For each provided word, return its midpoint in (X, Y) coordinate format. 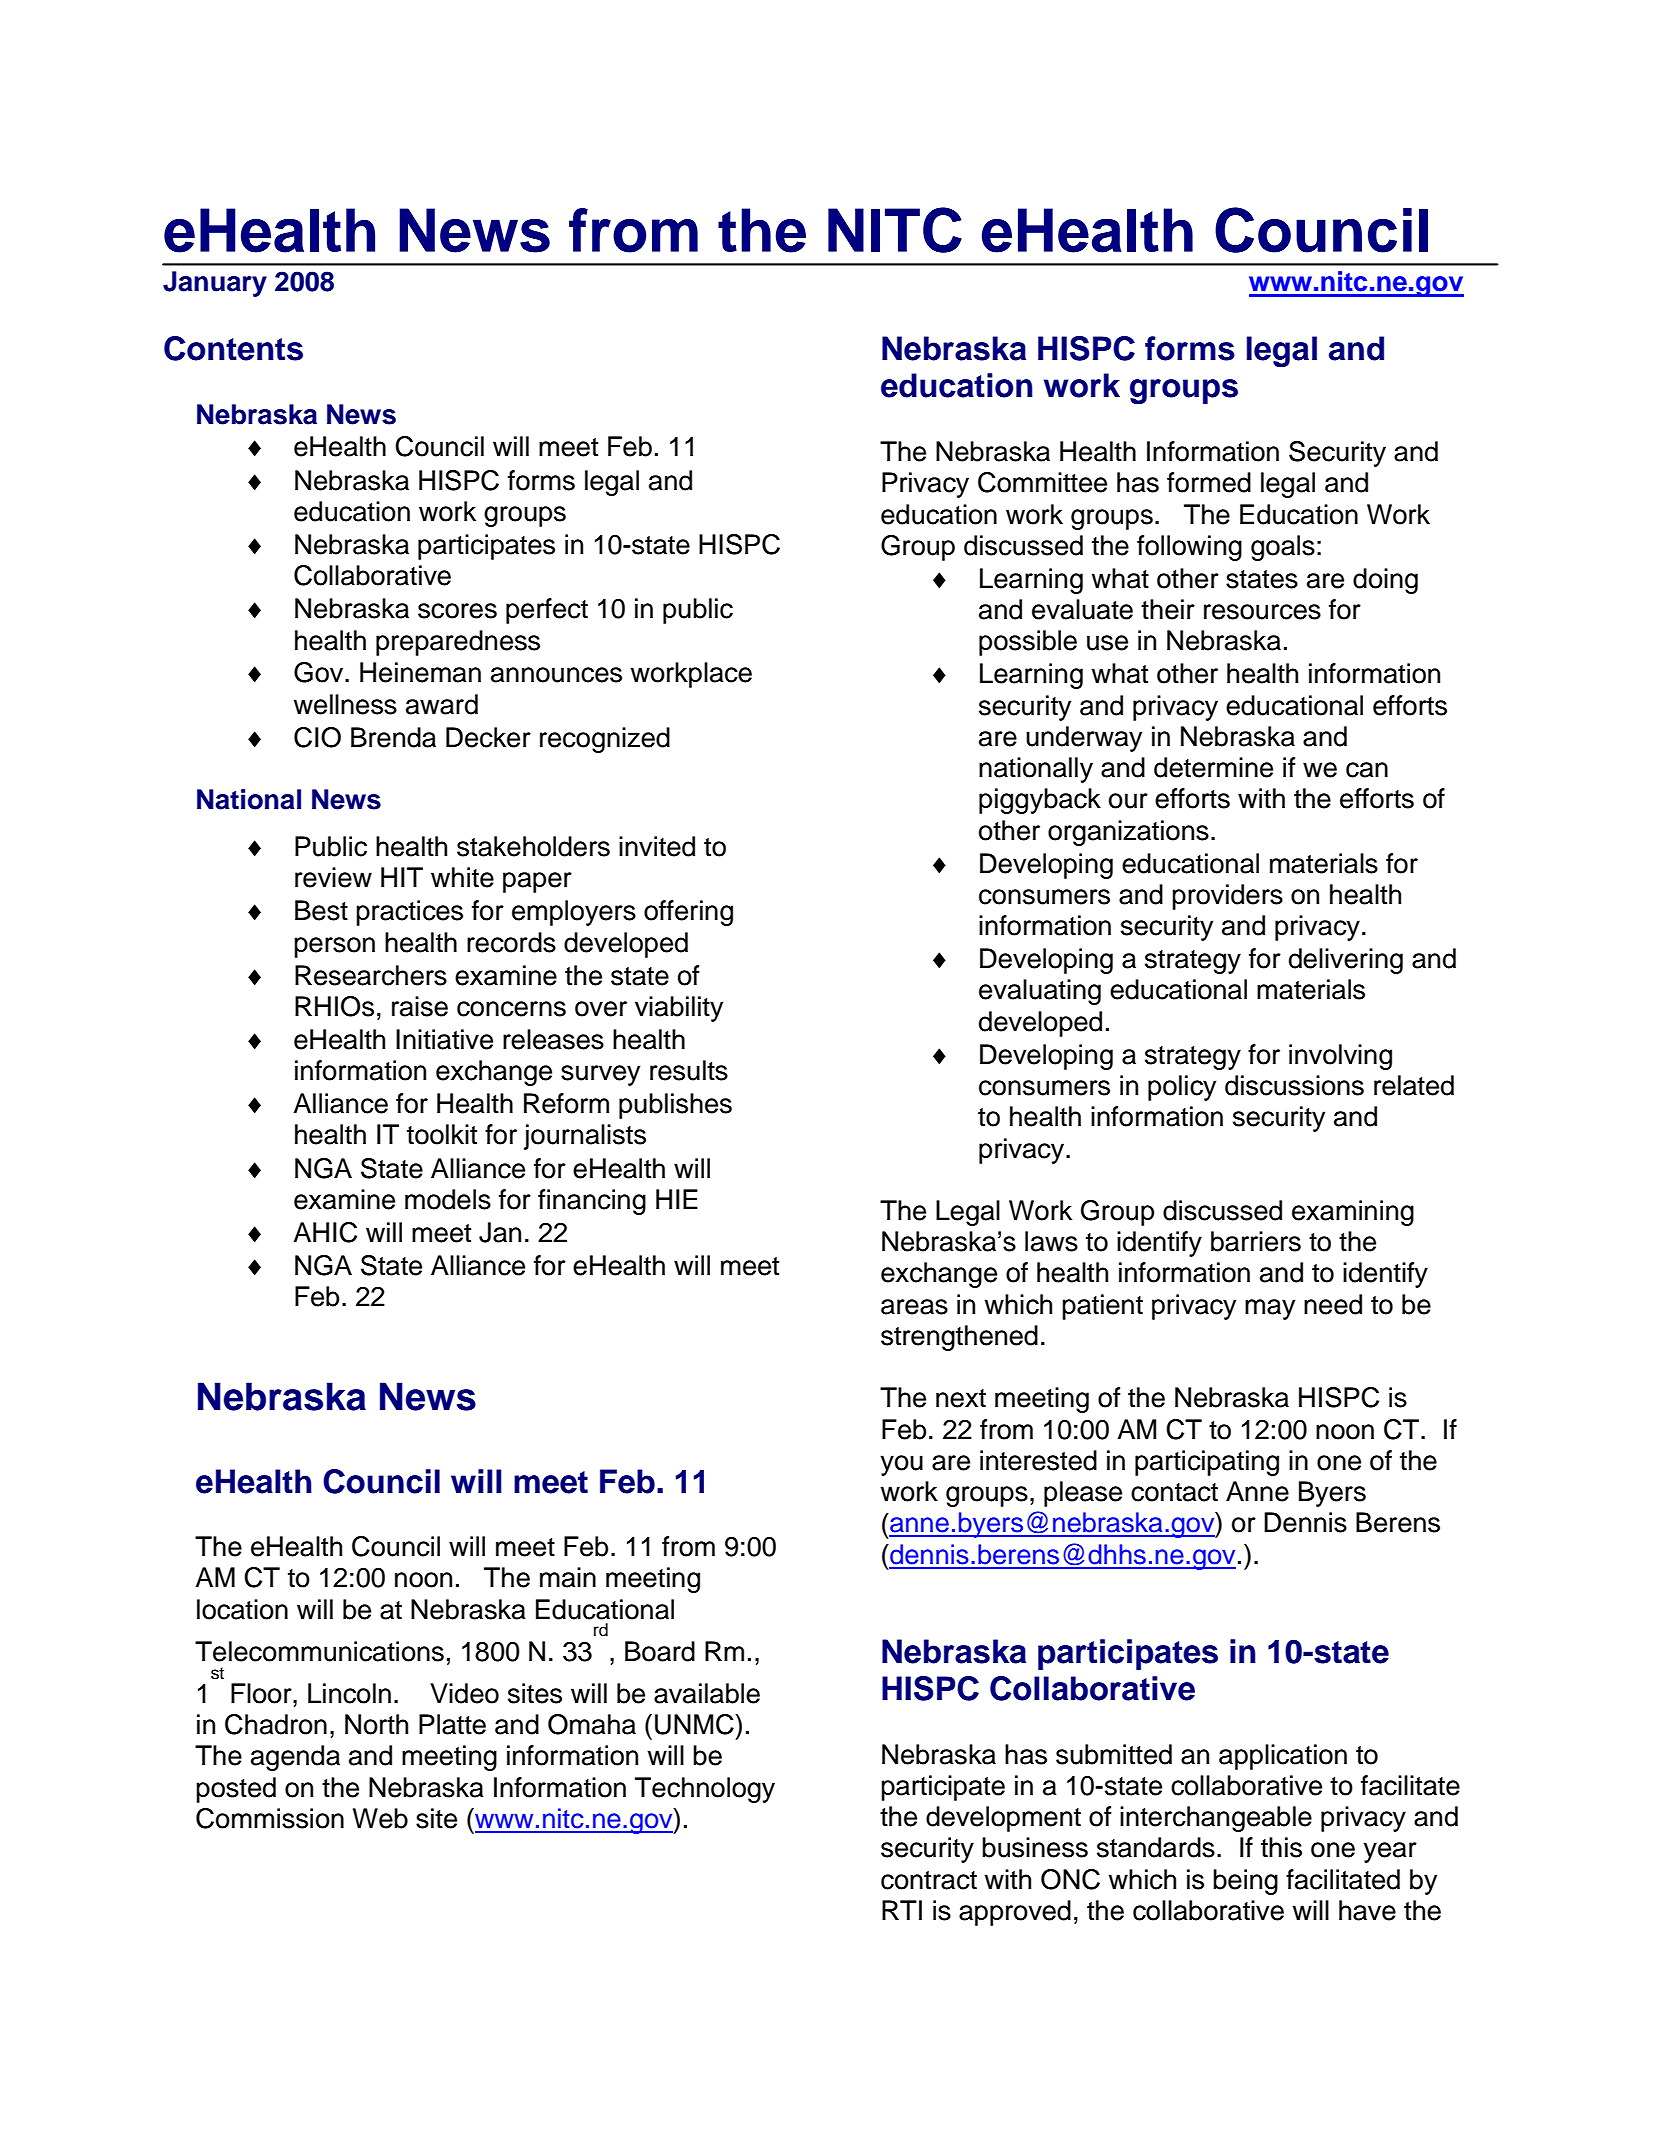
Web (380, 1818)
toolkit (442, 1134)
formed (1209, 482)
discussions (1294, 1085)
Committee (1042, 482)
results (689, 1070)
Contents (233, 348)
